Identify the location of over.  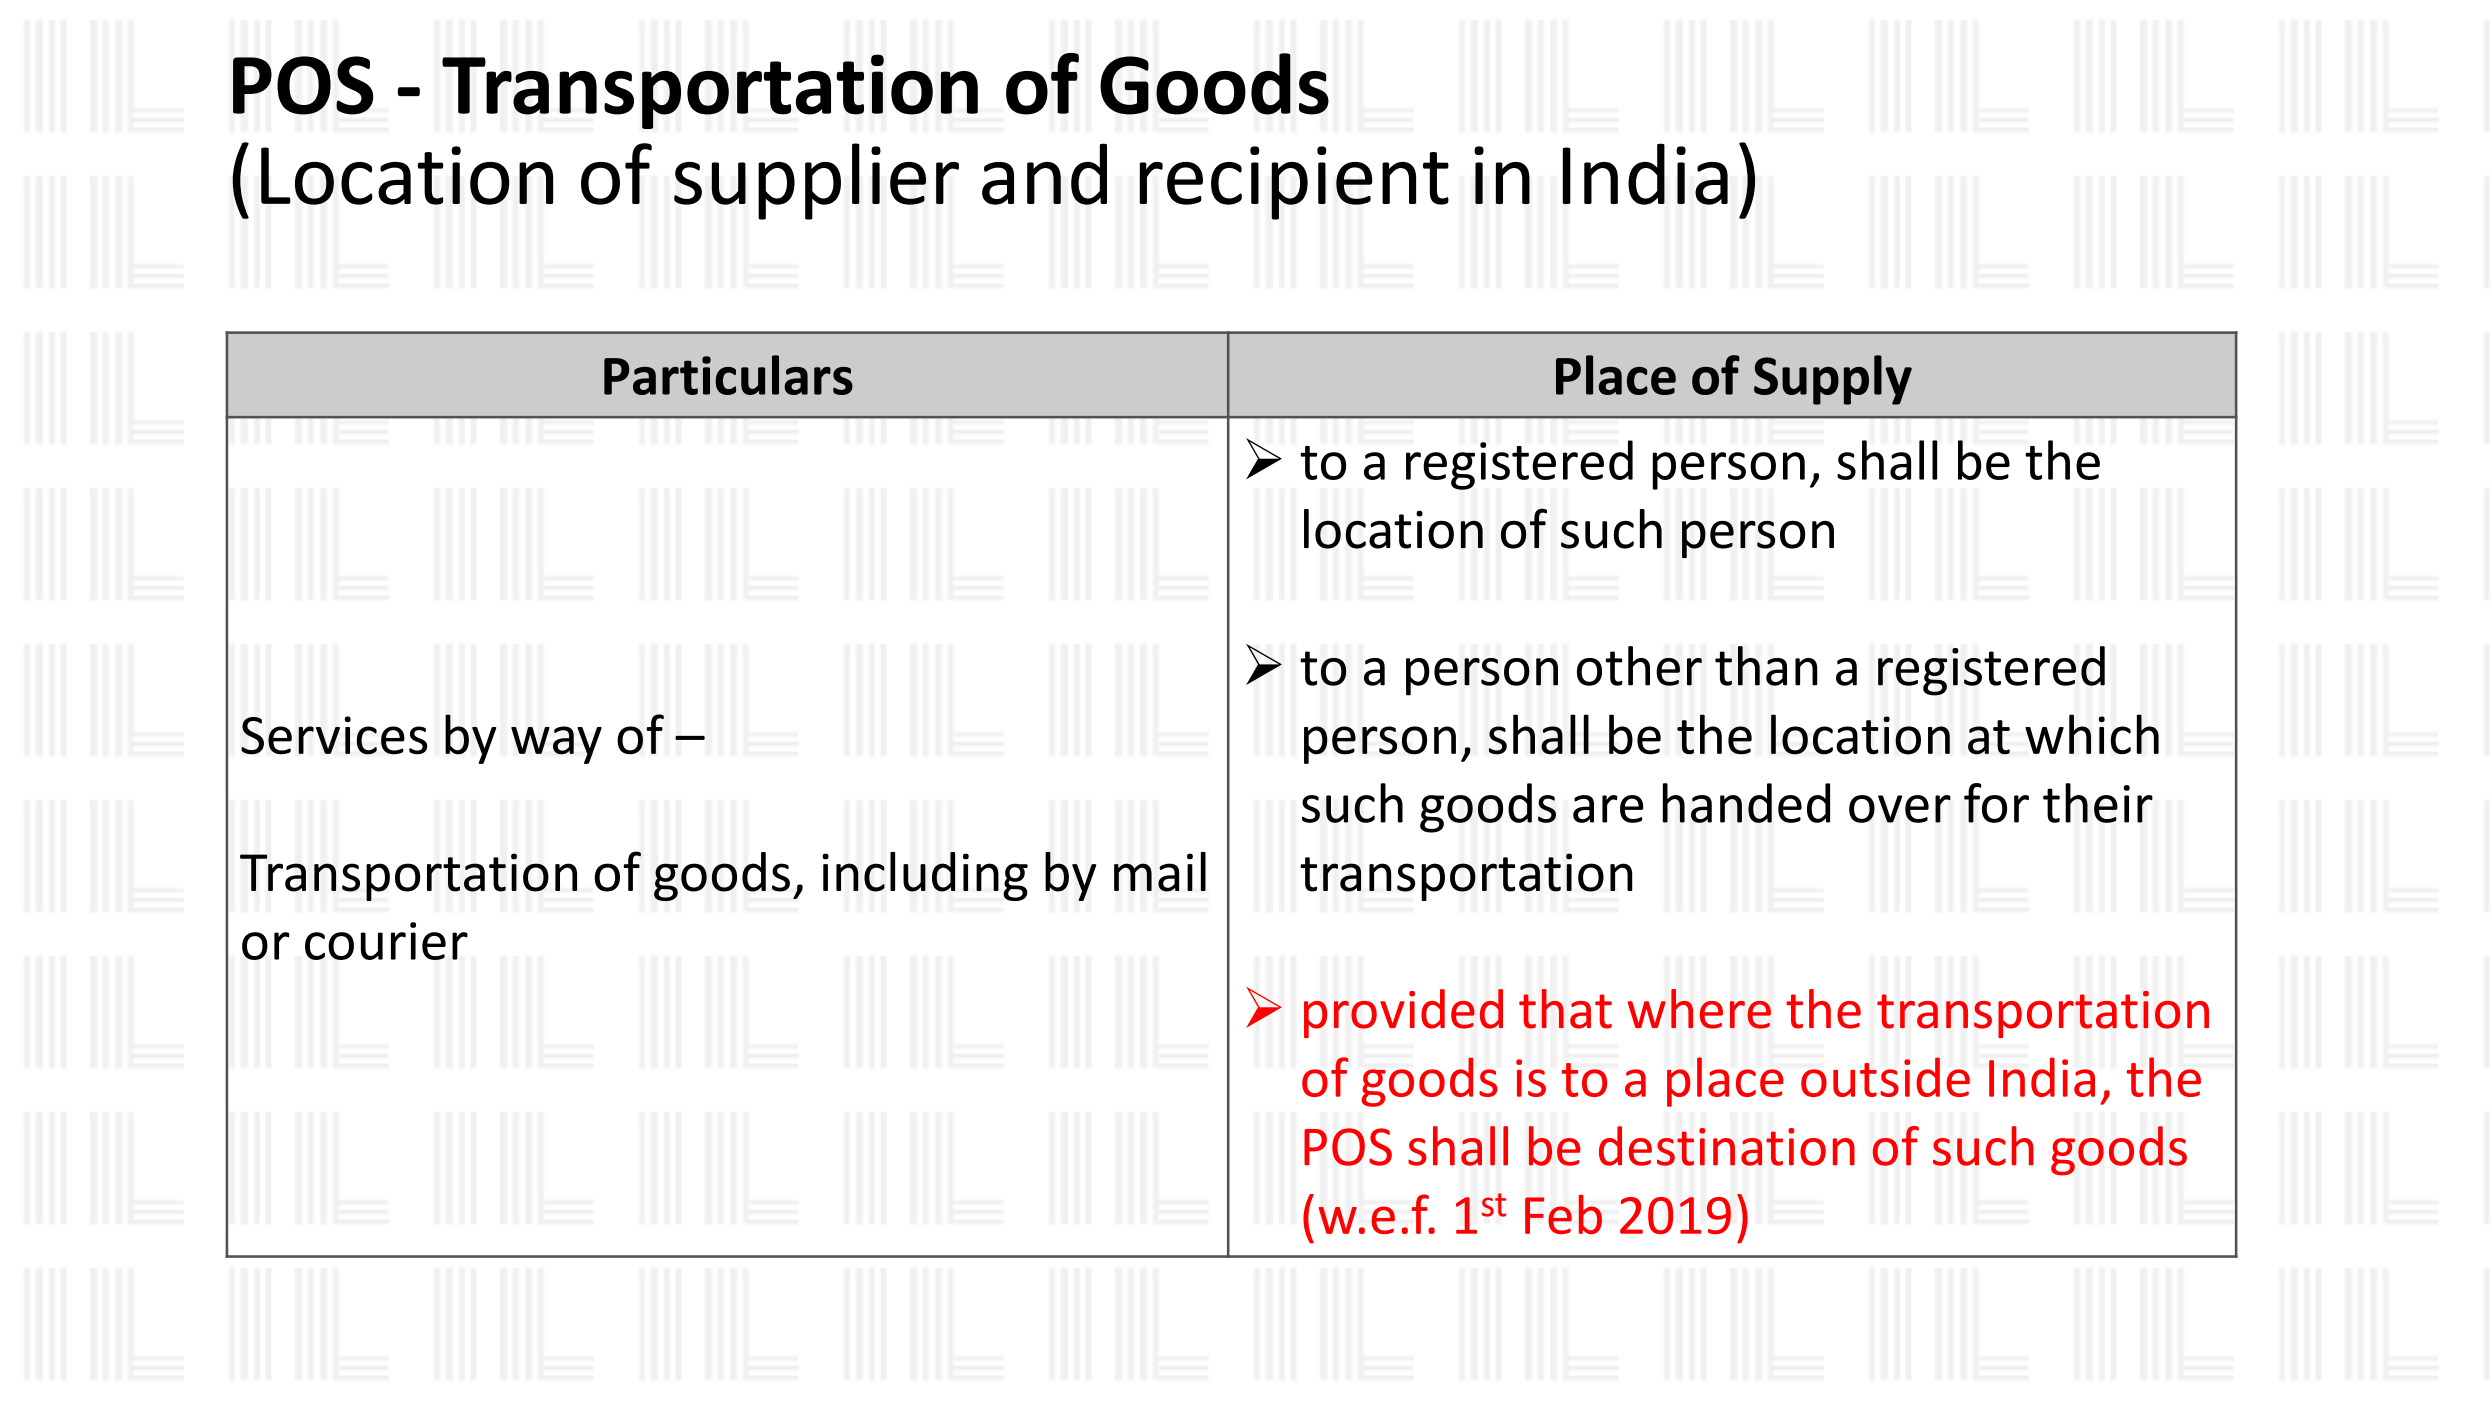
(1900, 809).
